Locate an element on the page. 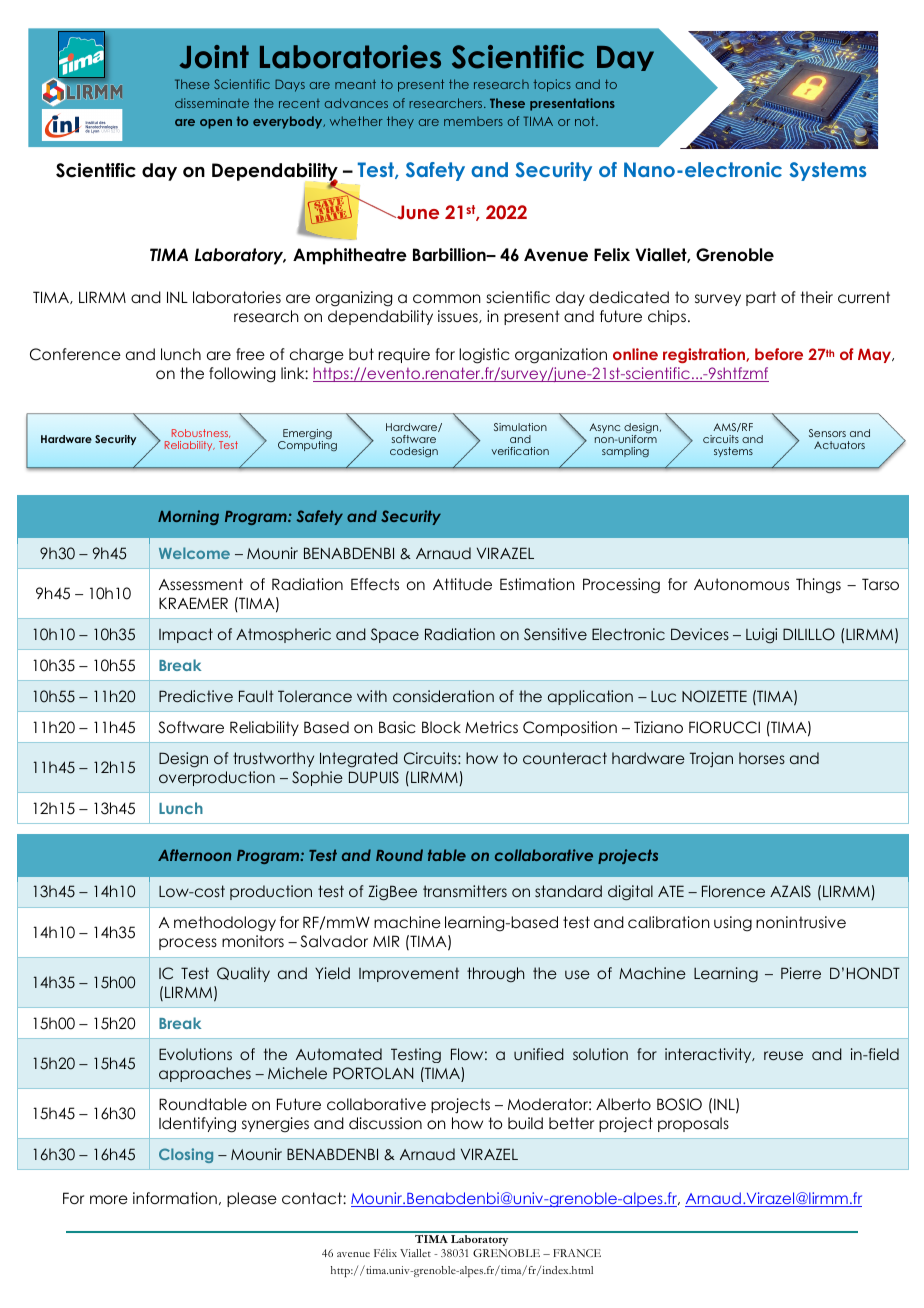 This document has height=1308, width=924. through is located at coordinates (495, 975).
